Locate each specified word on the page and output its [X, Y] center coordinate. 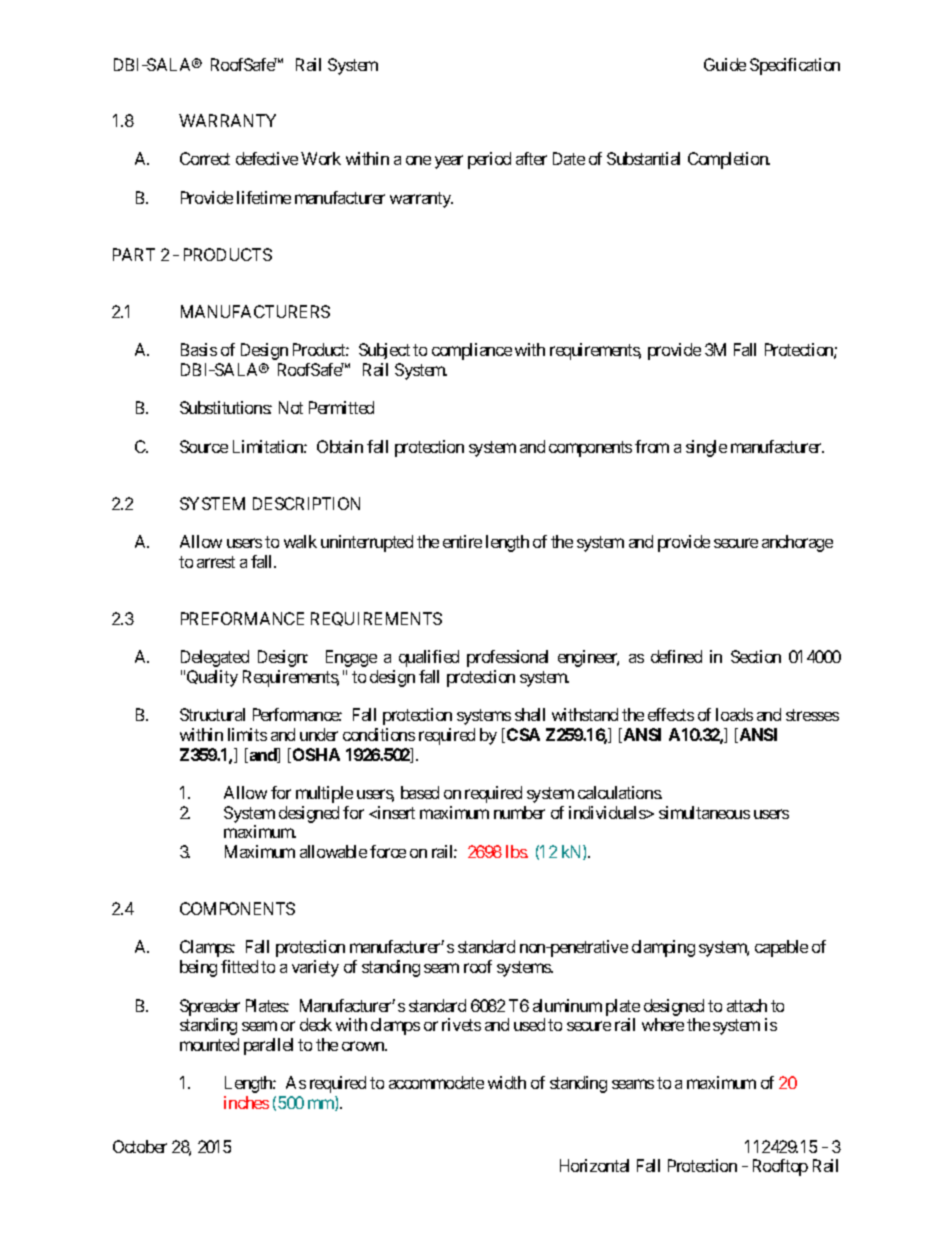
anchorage [797, 543]
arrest [216, 562]
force [388, 851]
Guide [725, 64]
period [489, 160]
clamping [663, 948]
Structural [212, 714]
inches [246, 1102]
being [198, 968]
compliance [472, 351]
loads [734, 714]
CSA [523, 734]
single [706, 448]
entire [462, 541]
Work [321, 158]
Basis [199, 349]
